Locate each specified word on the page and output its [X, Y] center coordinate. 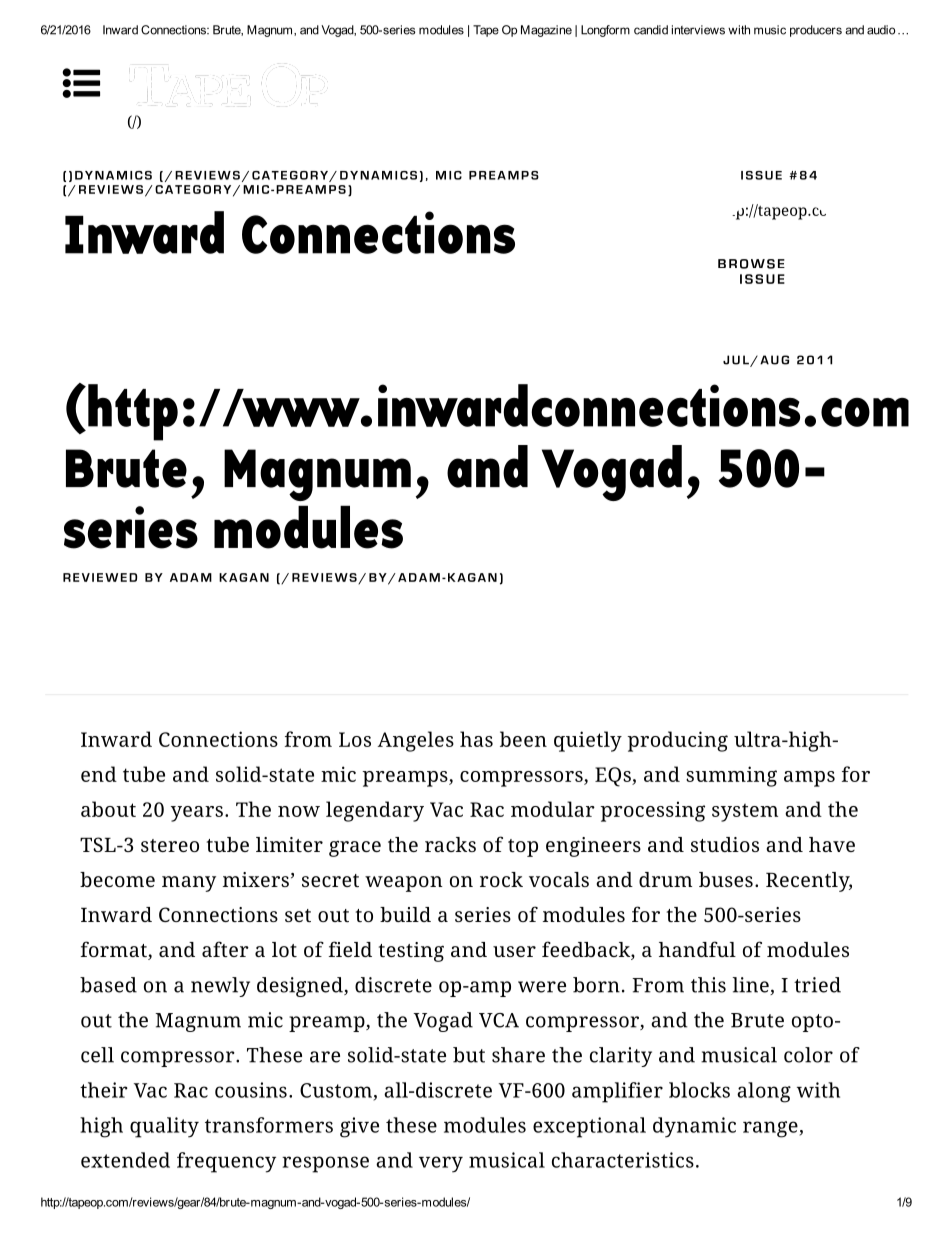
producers [816, 31]
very [441, 1164]
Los [355, 739]
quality [164, 1127]
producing [677, 741]
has [476, 739]
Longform [605, 31]
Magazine [546, 31]
